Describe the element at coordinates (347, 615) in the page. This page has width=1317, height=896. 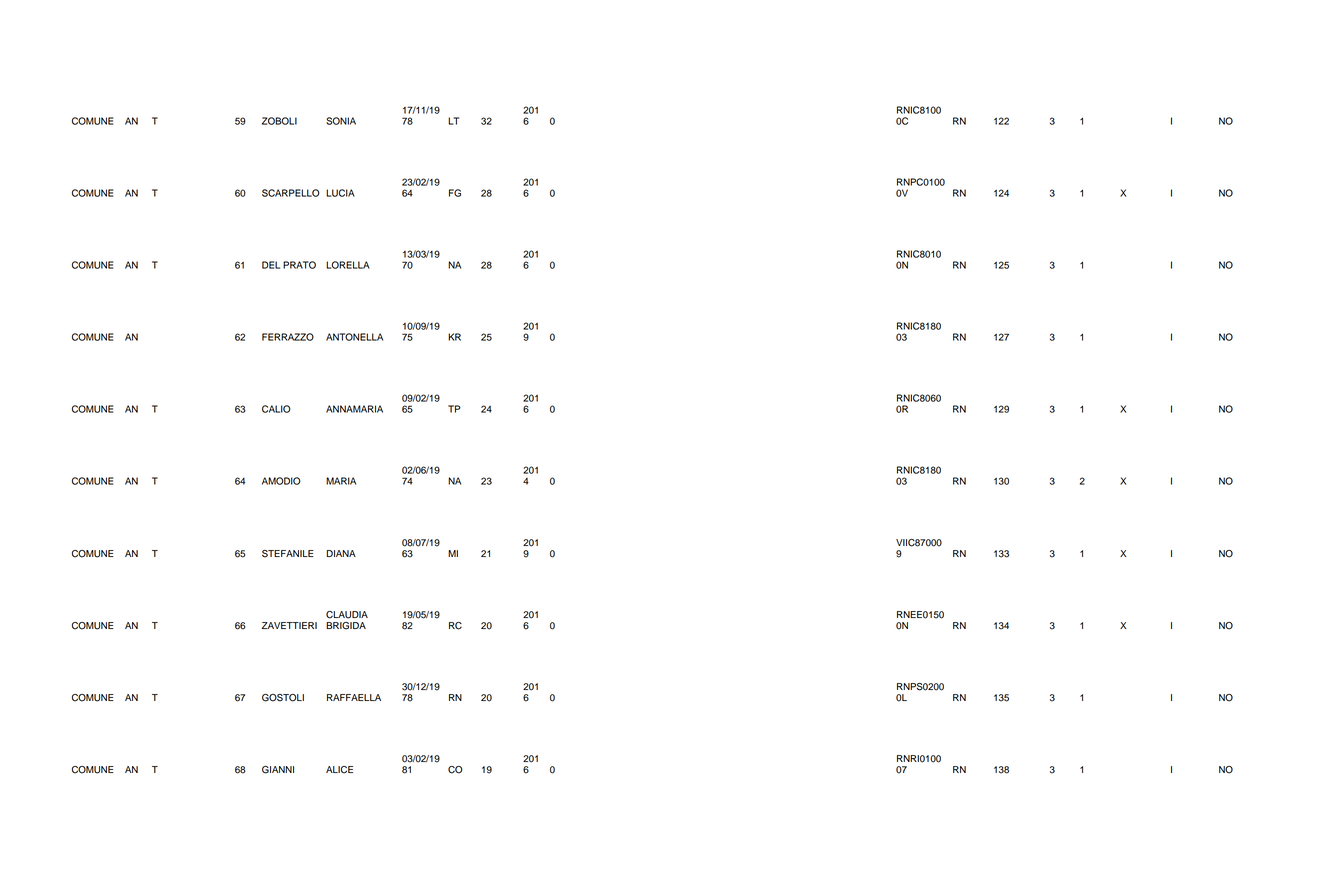
I see `CLAUDIA` at that location.
